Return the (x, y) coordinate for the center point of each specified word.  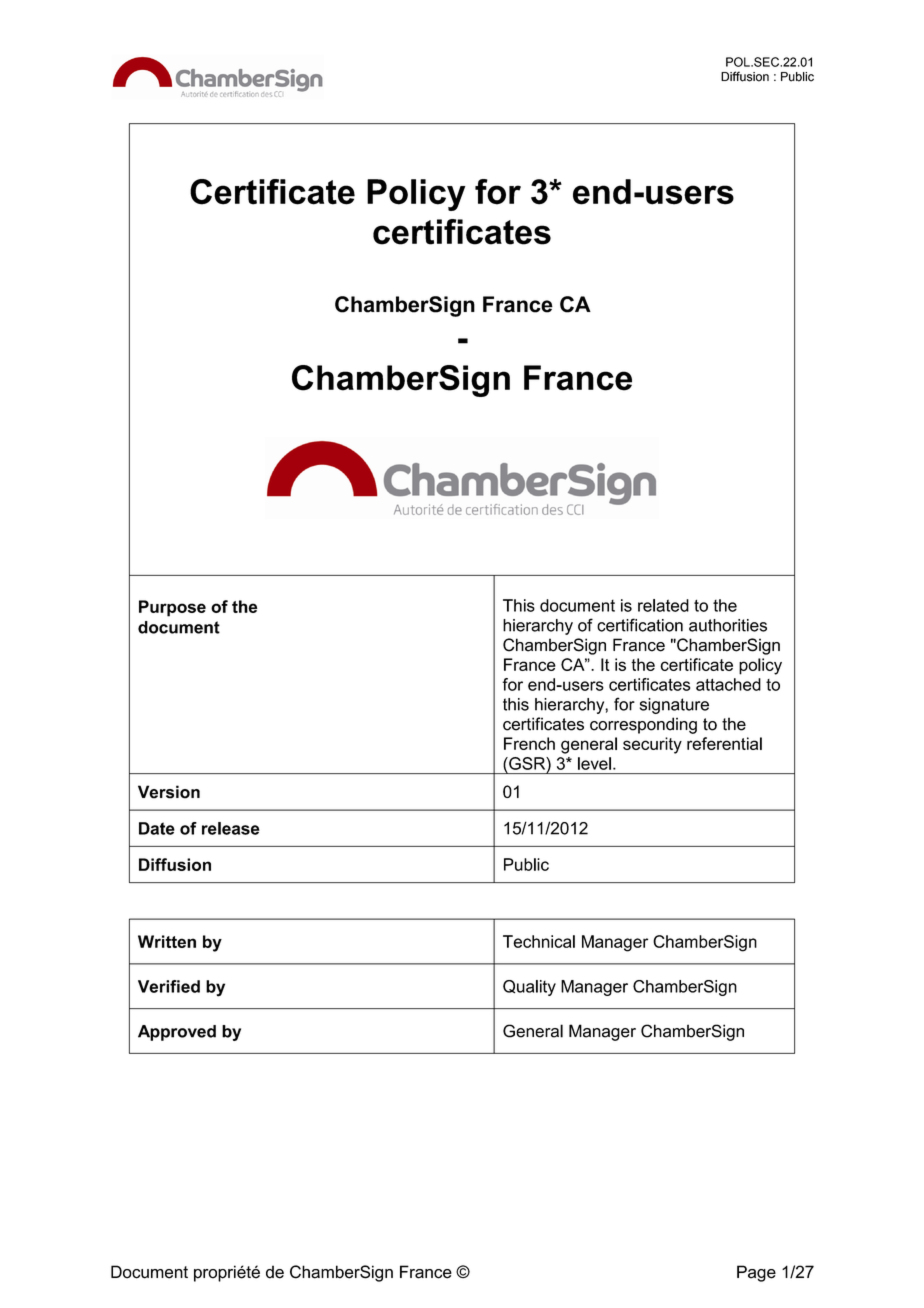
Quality (529, 988)
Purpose (172, 608)
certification (640, 625)
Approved (177, 1033)
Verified (169, 986)
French (529, 743)
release (231, 828)
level (594, 763)
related (663, 605)
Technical (539, 941)
